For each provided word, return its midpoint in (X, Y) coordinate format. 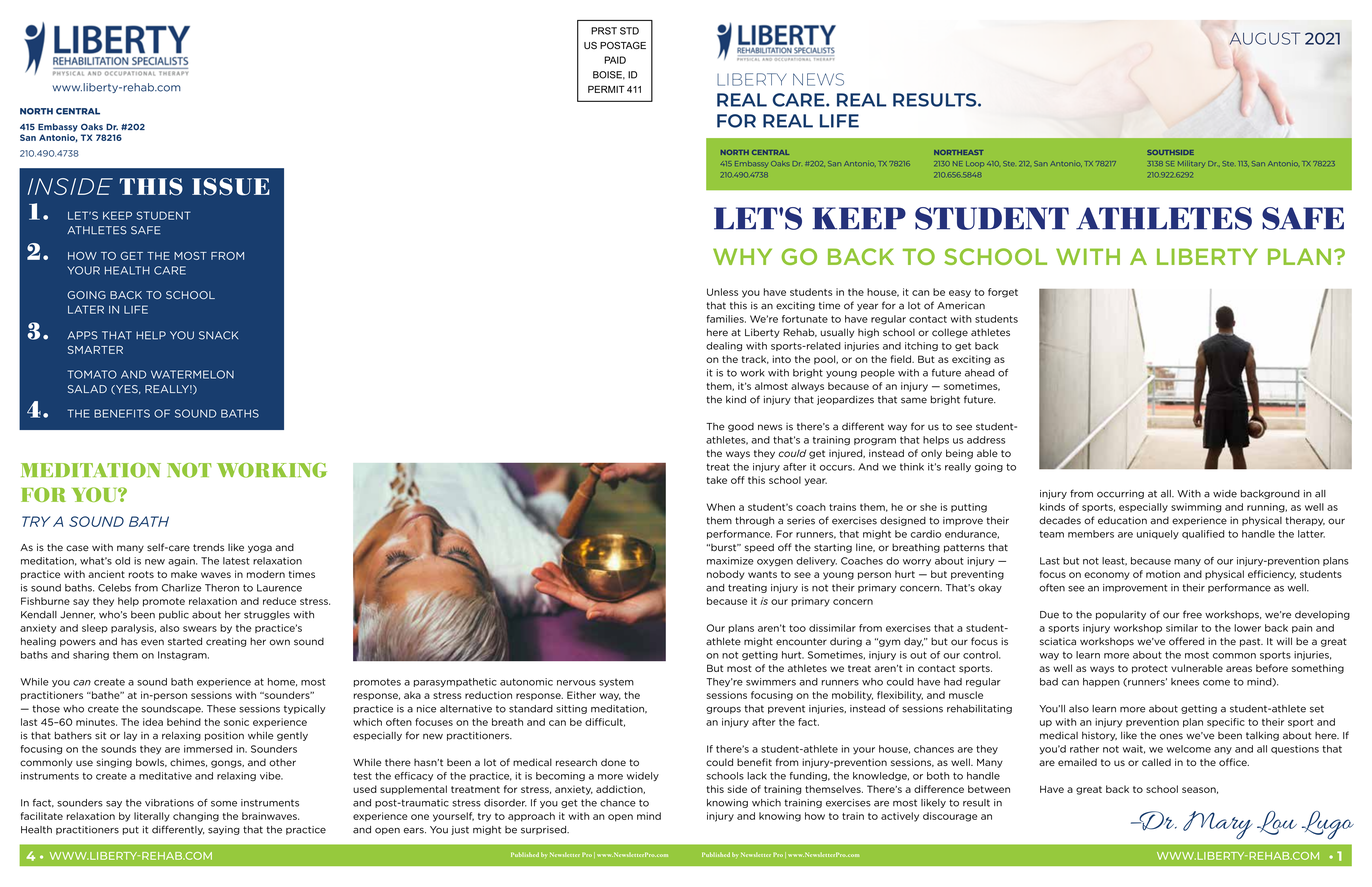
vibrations (169, 803)
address (986, 440)
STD (629, 31)
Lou (1277, 823)
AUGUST (1264, 38)
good (741, 427)
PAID (615, 60)
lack (757, 776)
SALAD (87, 389)
